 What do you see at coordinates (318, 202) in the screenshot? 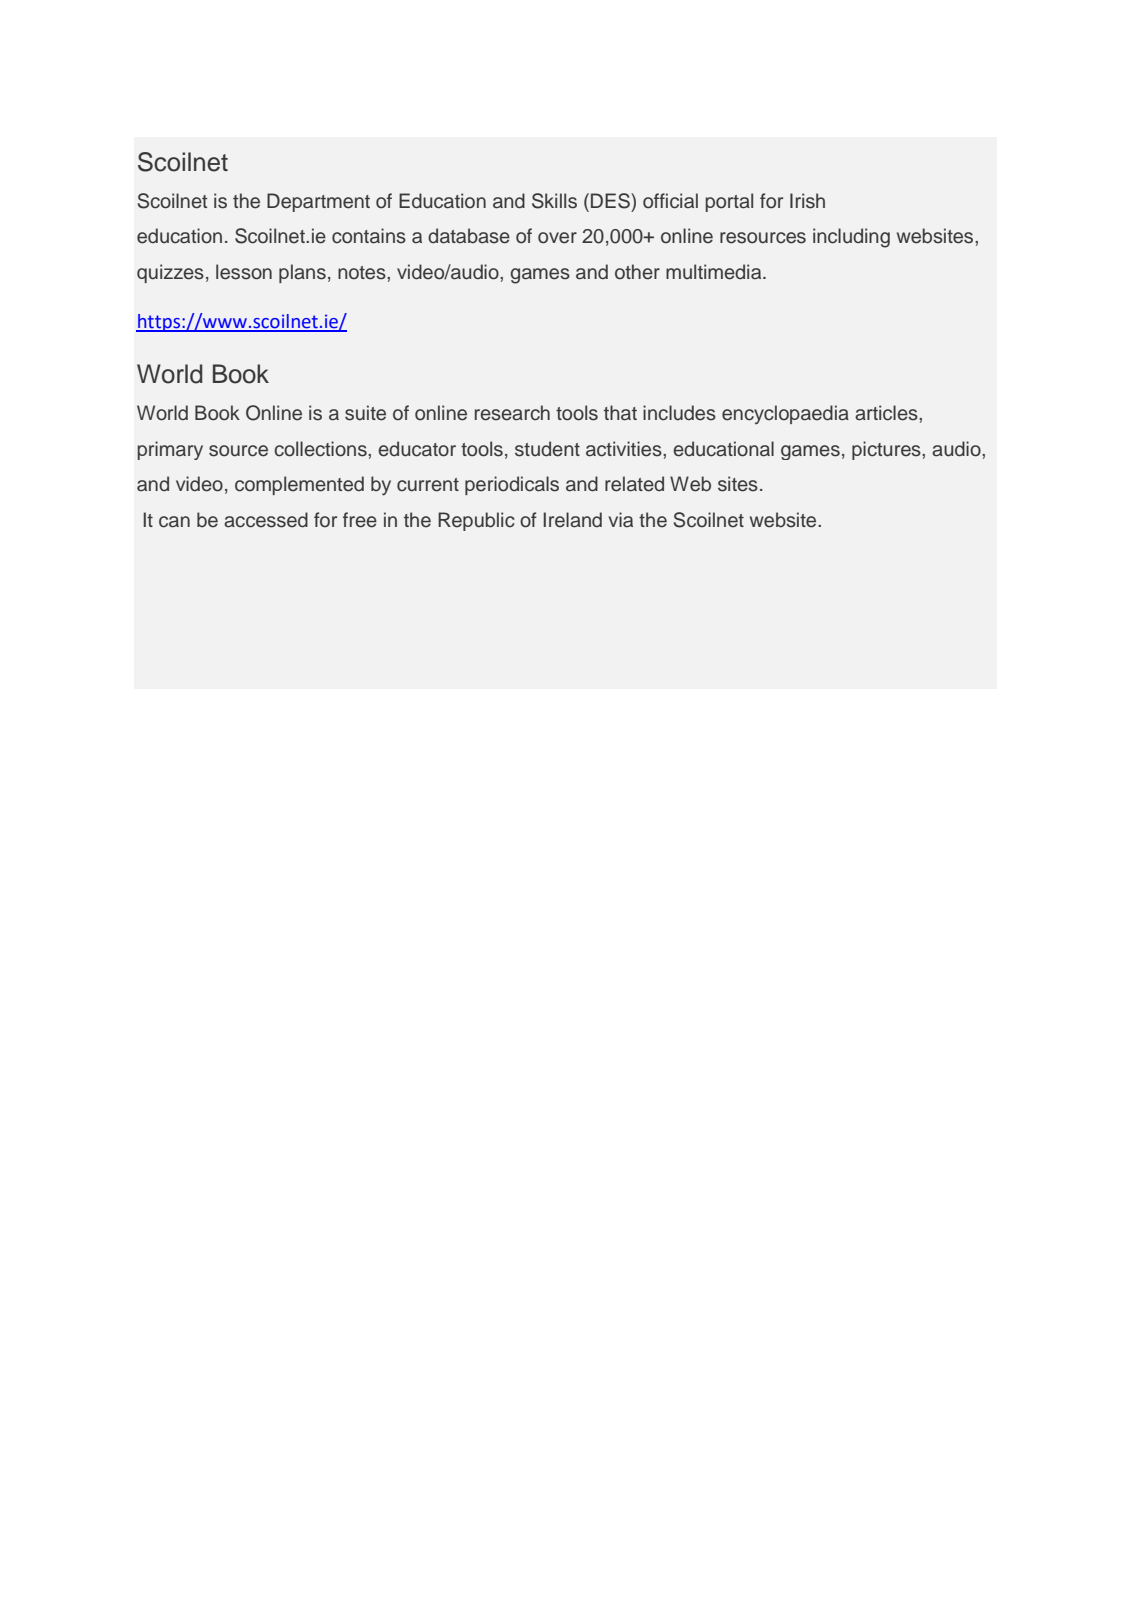
I see `Department` at bounding box center [318, 202].
